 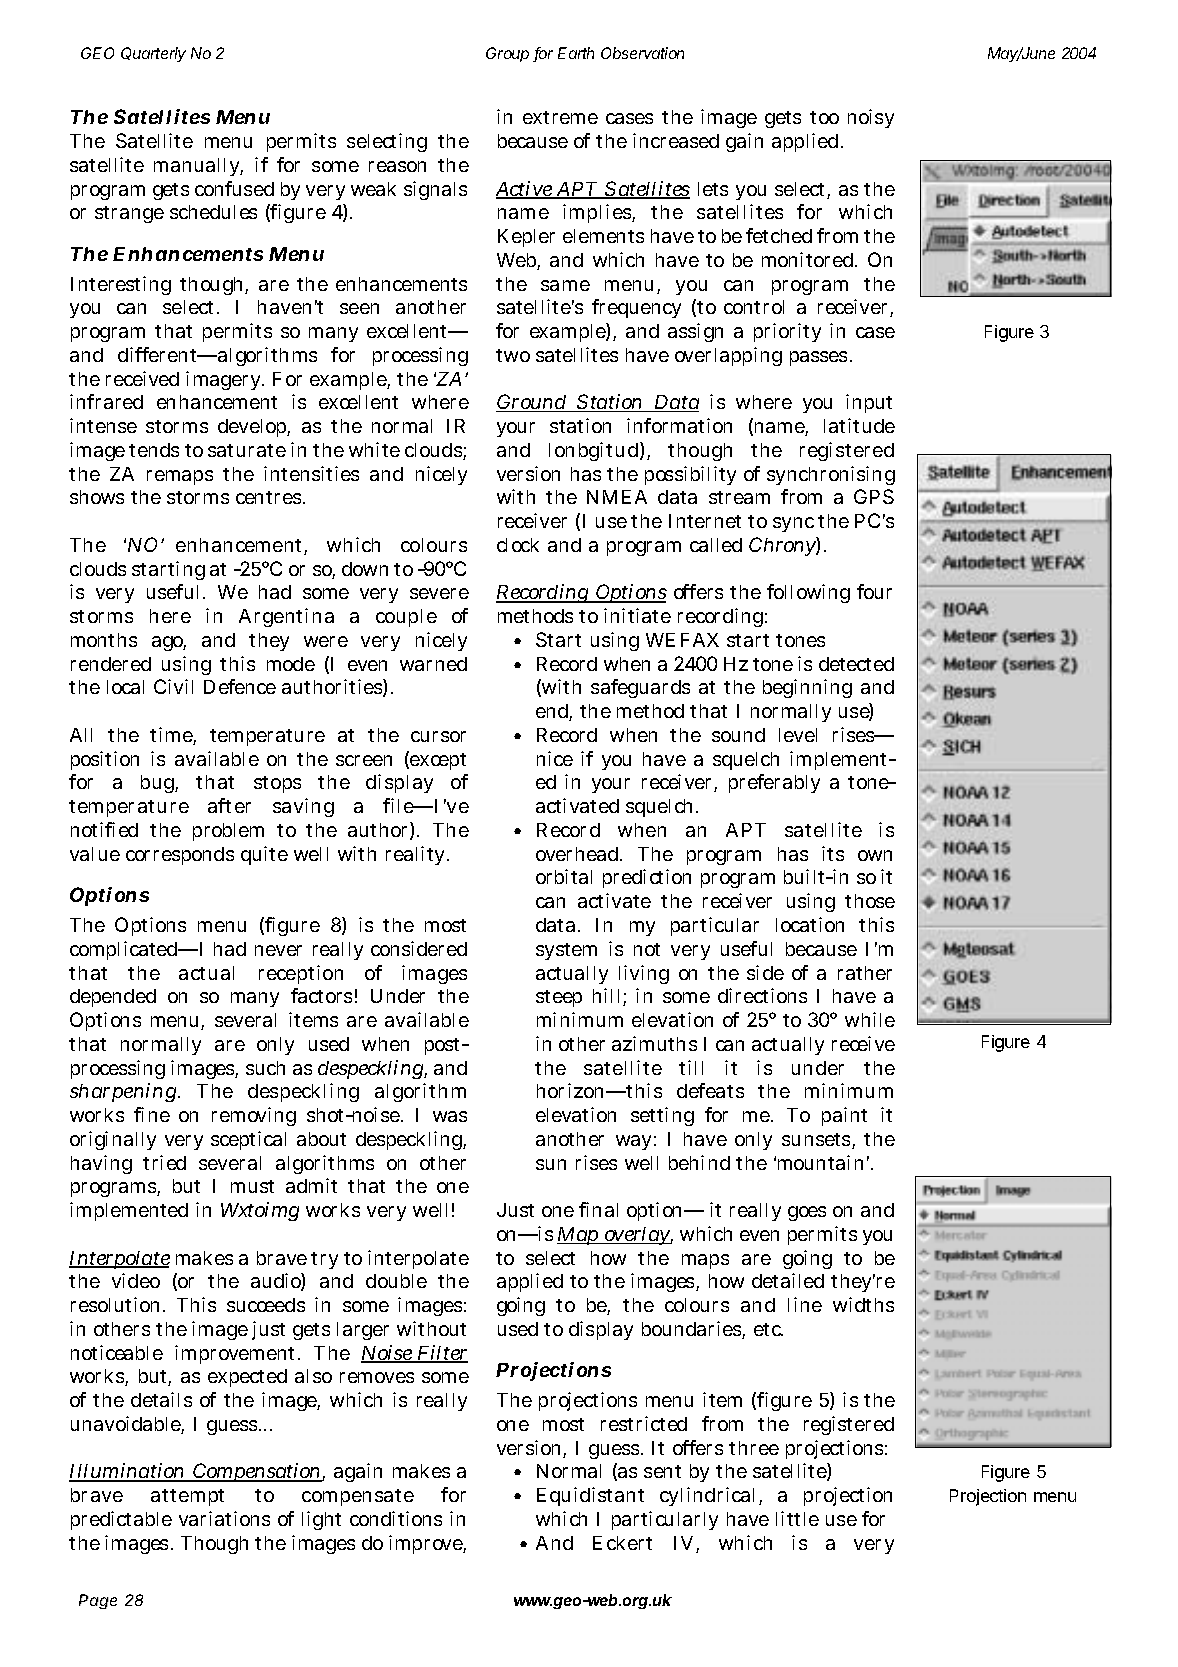 I want to click on goes, so click(x=807, y=1213).
